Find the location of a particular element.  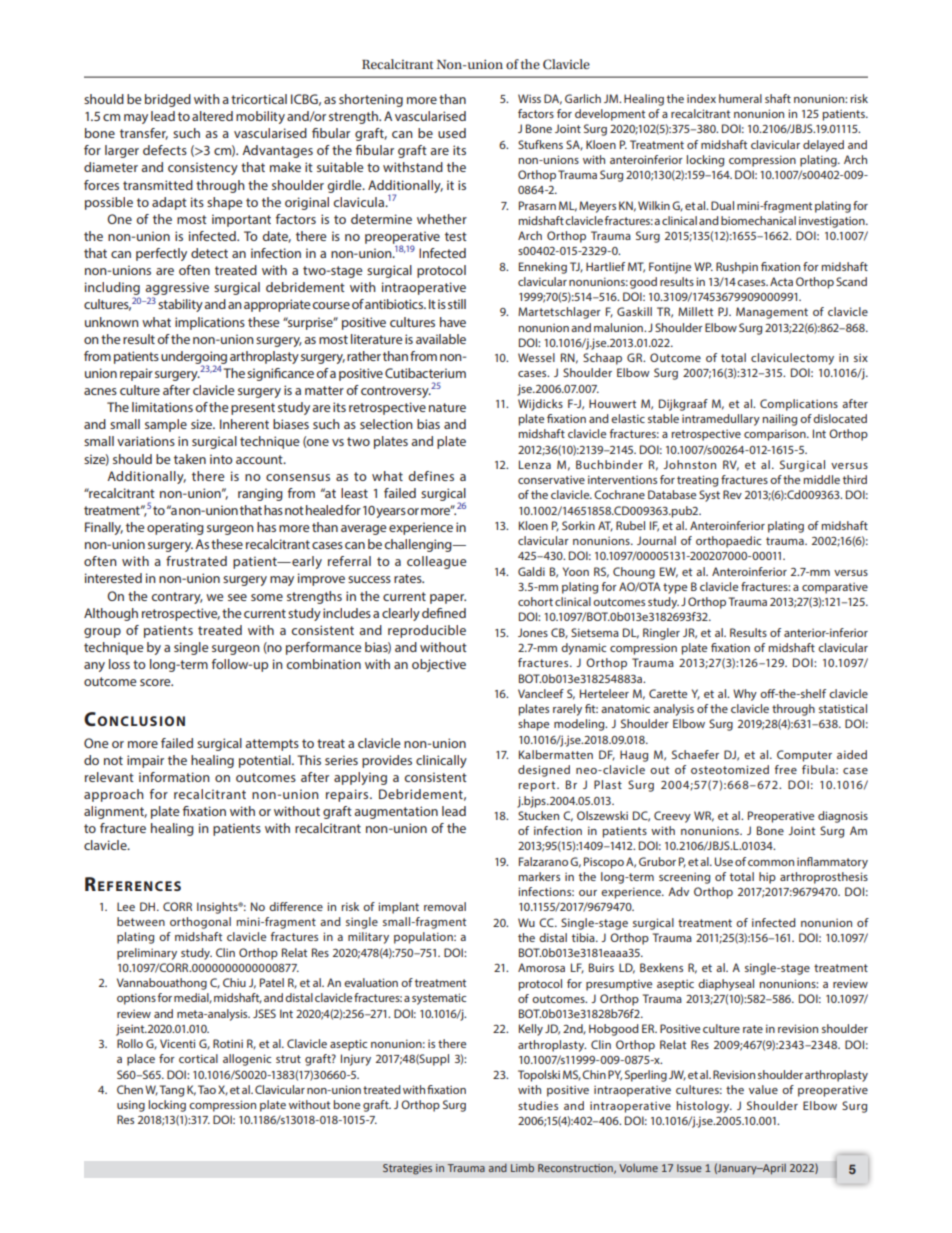

Limb is located at coordinates (522, 1167).
